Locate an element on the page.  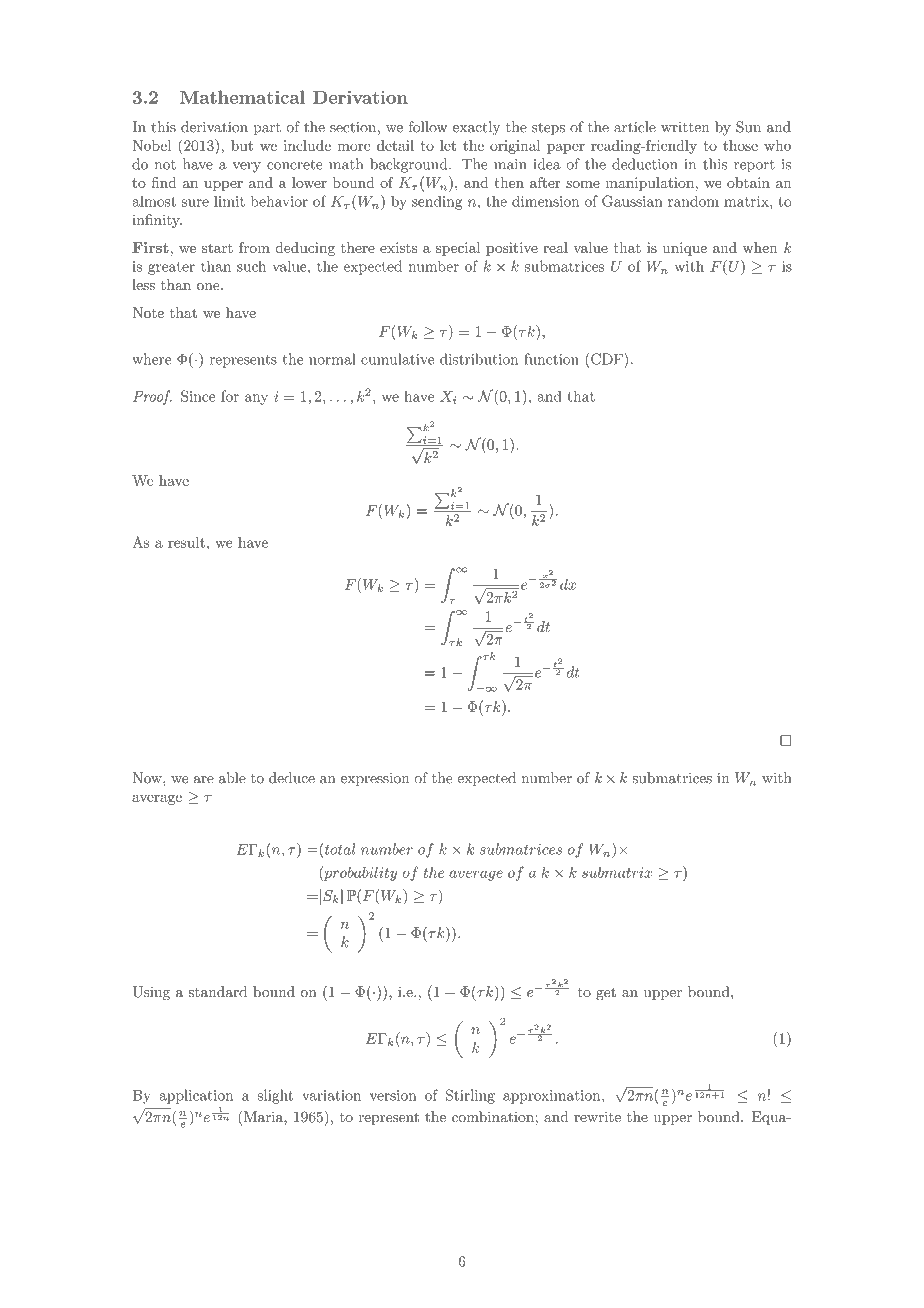
written is located at coordinates (685, 127).
